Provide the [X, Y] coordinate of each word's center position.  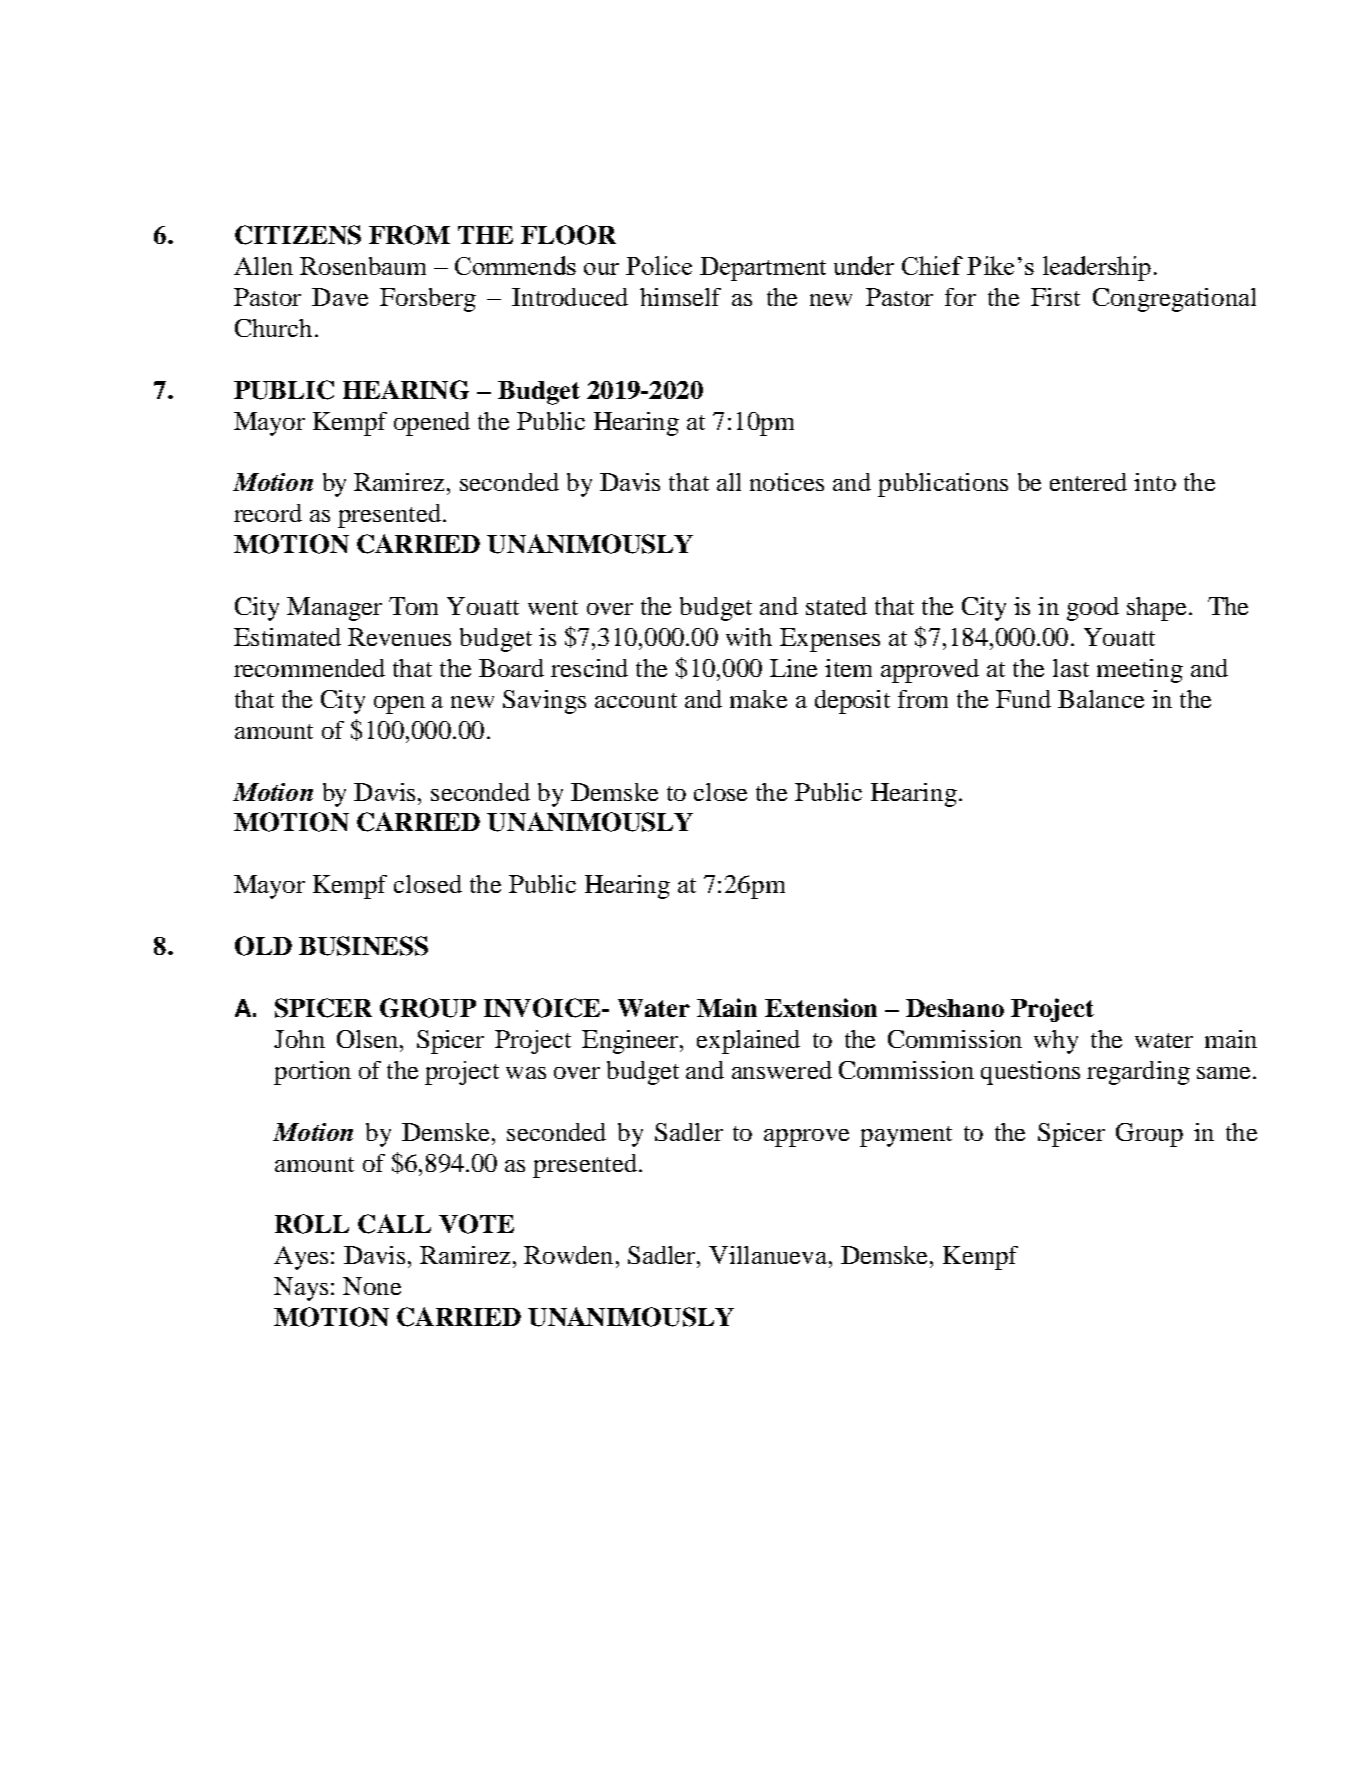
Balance [1101, 699]
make [758, 699]
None [372, 1286]
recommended [309, 668]
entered [1088, 482]
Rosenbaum [363, 266]
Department [763, 269]
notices [787, 482]
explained [748, 1042]
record [268, 513]
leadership [1097, 268]
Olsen [369, 1039]
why [1056, 1042]
